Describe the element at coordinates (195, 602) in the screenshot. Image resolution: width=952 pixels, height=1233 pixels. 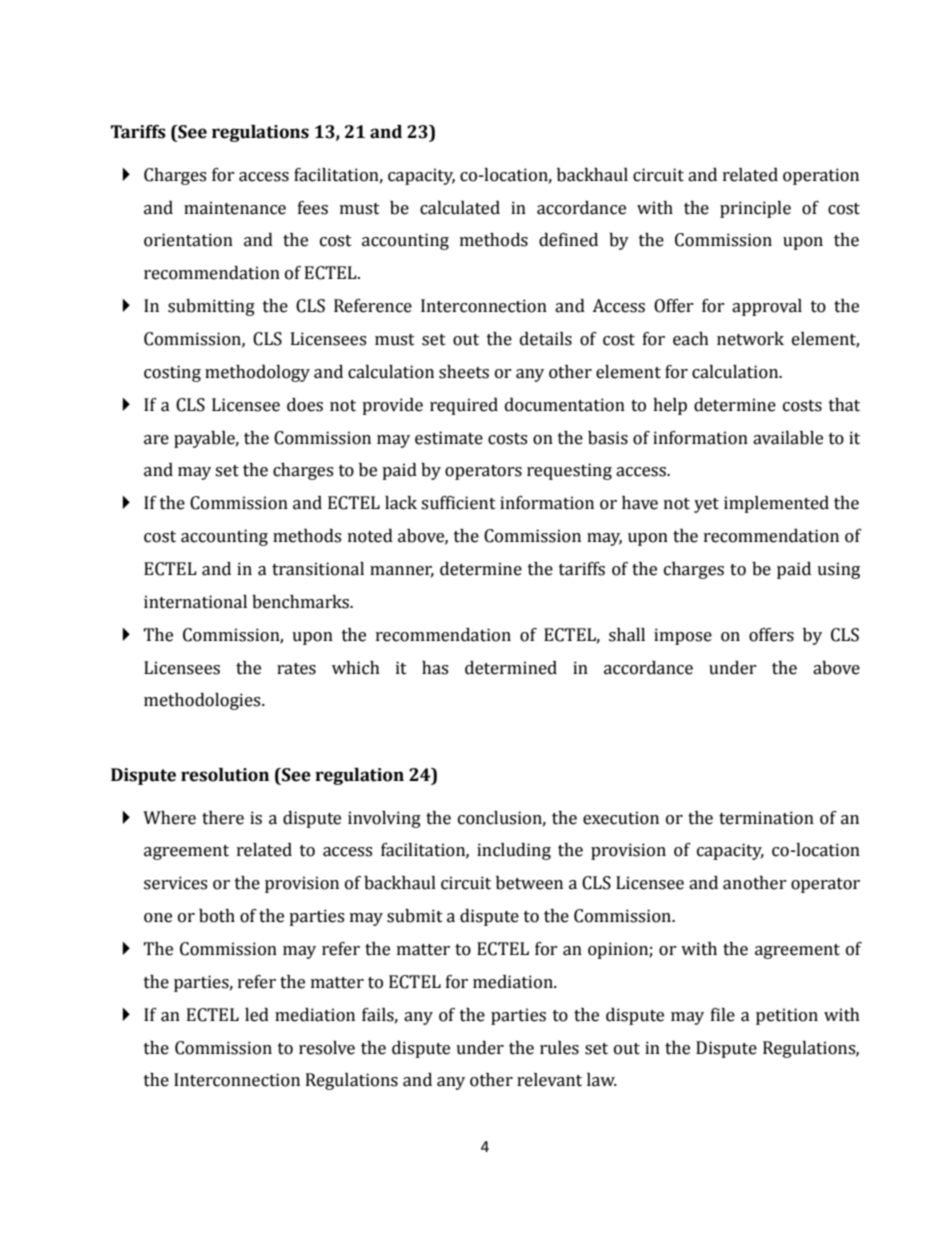
I see `international` at that location.
